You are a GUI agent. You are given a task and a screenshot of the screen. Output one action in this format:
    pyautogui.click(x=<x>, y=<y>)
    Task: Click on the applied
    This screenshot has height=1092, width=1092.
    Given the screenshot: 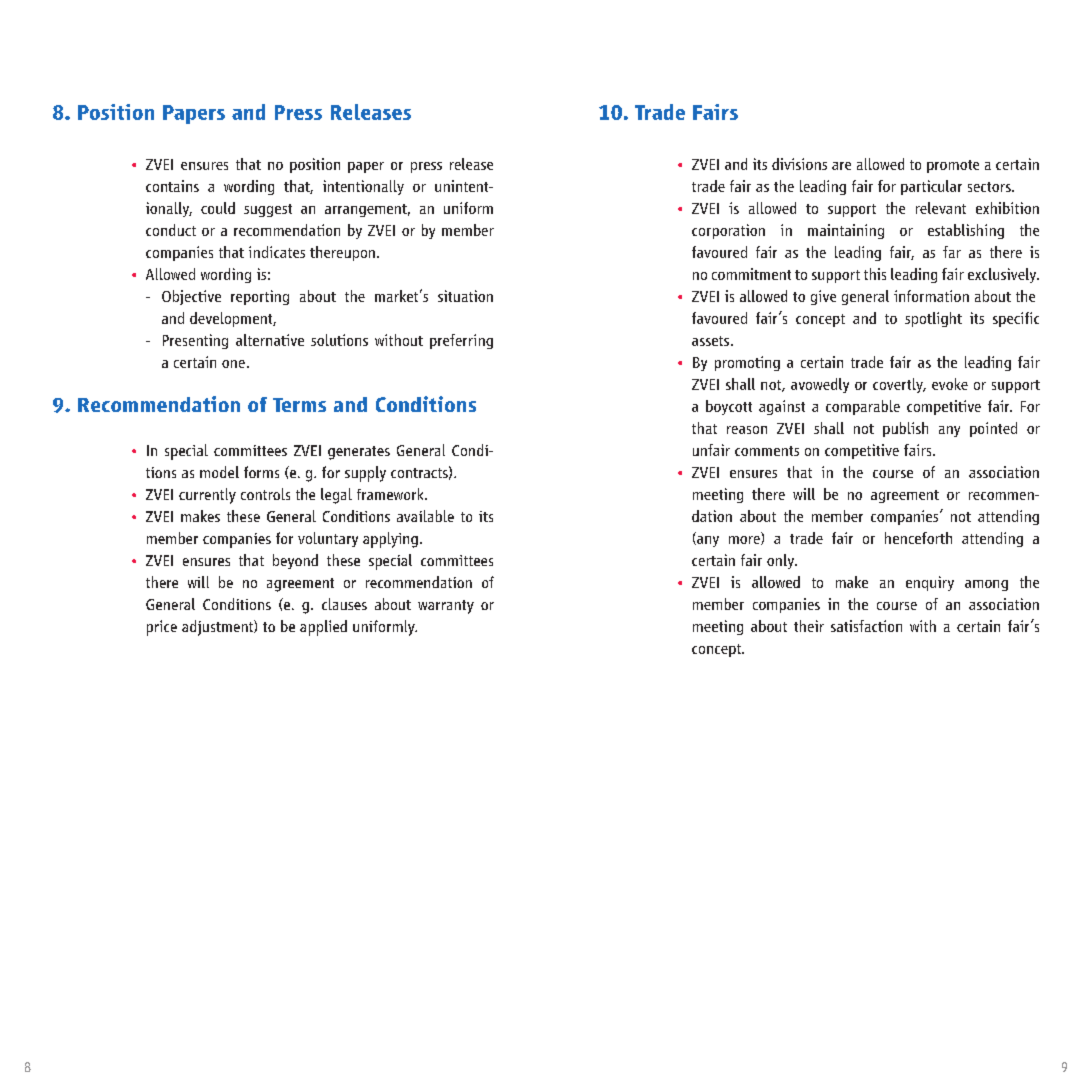 What is the action you would take?
    pyautogui.click(x=323, y=628)
